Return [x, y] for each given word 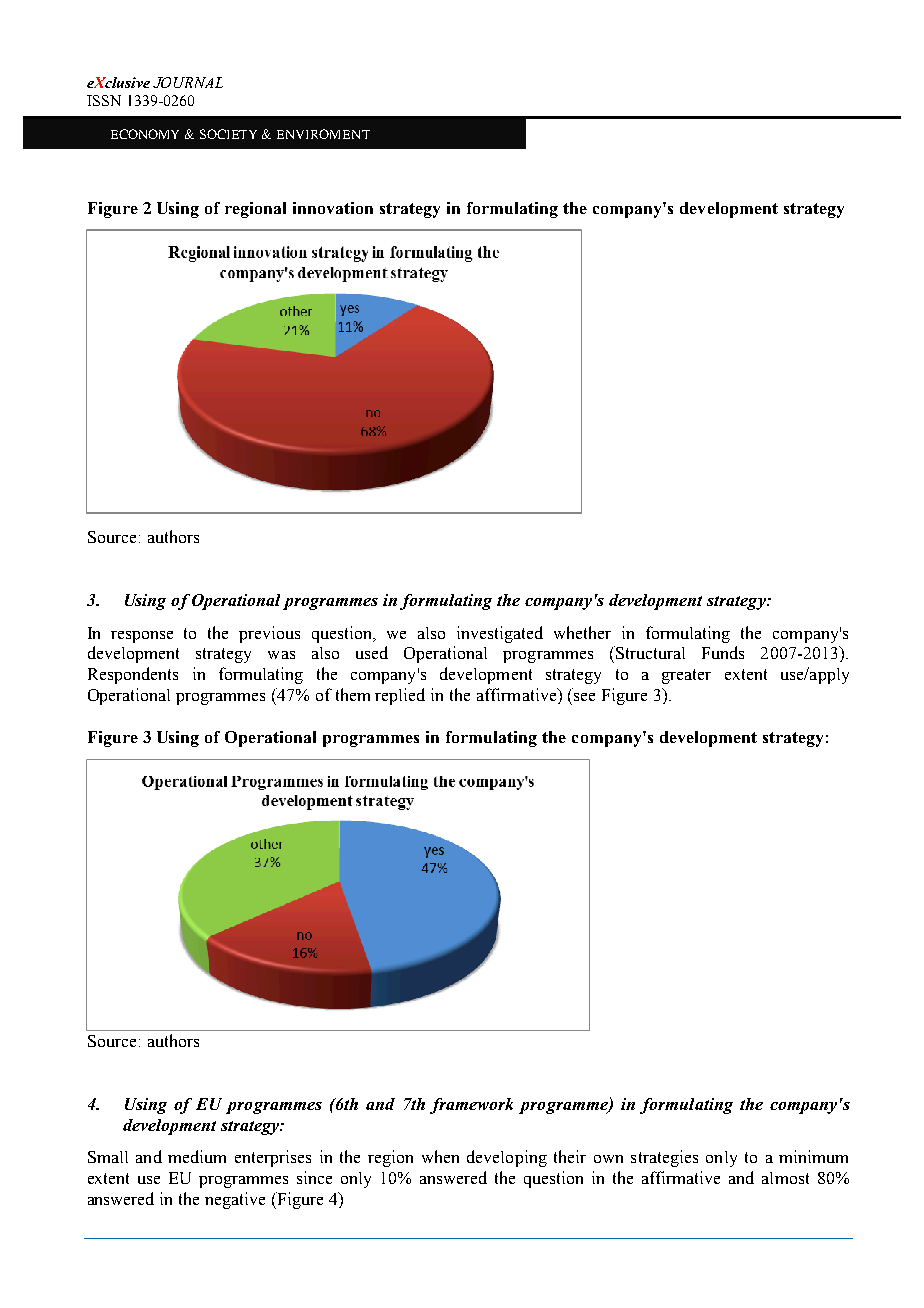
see [584, 697]
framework [471, 1106]
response [142, 637]
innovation [333, 208]
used [372, 652]
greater [686, 676]
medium [197, 1156]
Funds [723, 652]
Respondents [133, 675]
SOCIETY [228, 134]
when [440, 1156]
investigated [500, 634]
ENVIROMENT [323, 134]
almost [785, 1178]
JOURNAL [188, 82]
